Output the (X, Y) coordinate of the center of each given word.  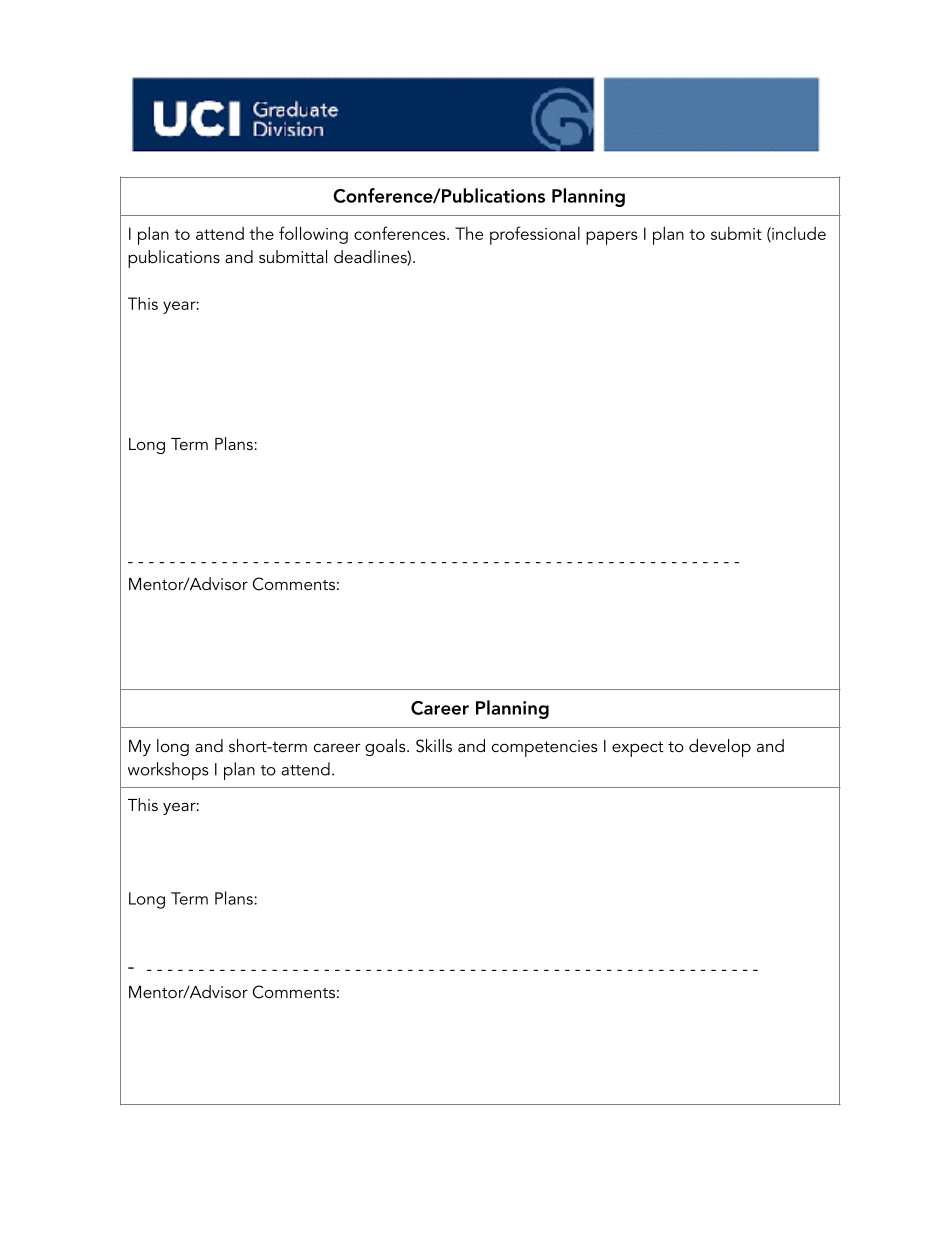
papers (612, 238)
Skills (434, 746)
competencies (545, 748)
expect (637, 749)
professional (535, 235)
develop (720, 748)
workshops (168, 771)
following (313, 235)
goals (386, 747)
